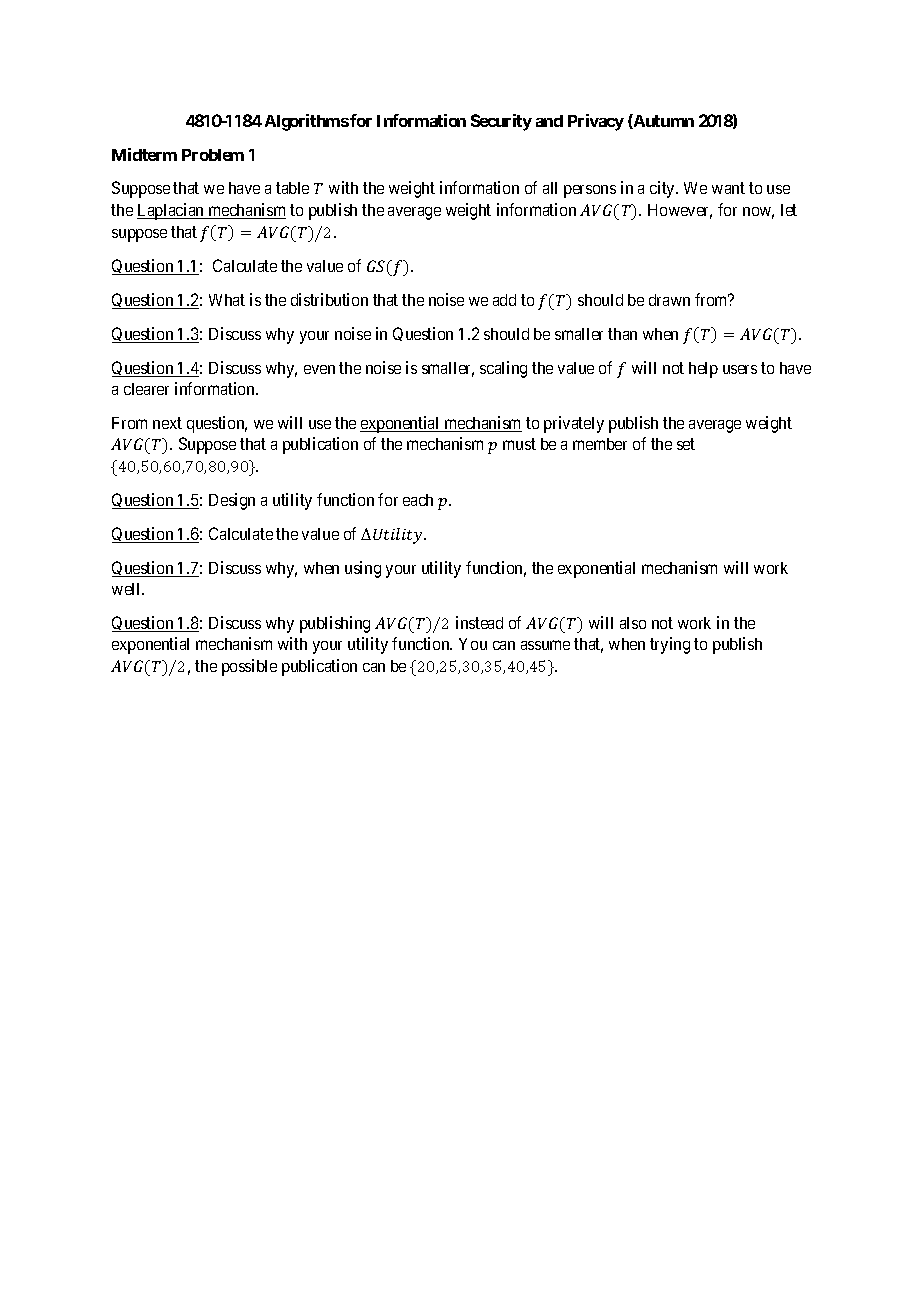 This image has height=1308, width=924. Describe the element at coordinates (418, 500) in the image. I see `each` at that location.
